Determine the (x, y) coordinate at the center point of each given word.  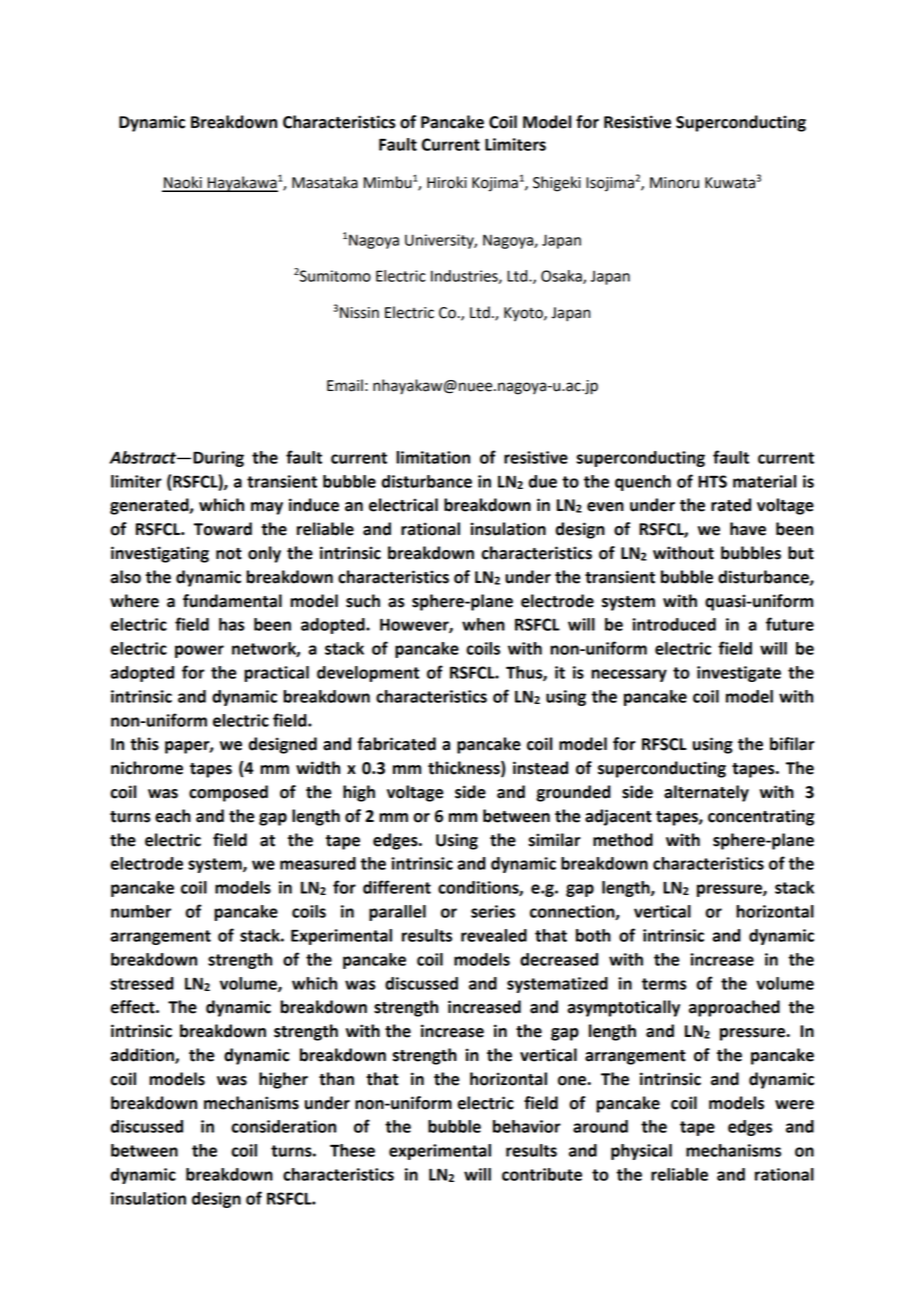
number (141, 911)
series (493, 911)
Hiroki (447, 182)
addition (143, 1056)
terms (664, 984)
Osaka (562, 277)
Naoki (183, 183)
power (199, 651)
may (267, 508)
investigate (739, 674)
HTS (712, 481)
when (483, 624)
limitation (433, 457)
